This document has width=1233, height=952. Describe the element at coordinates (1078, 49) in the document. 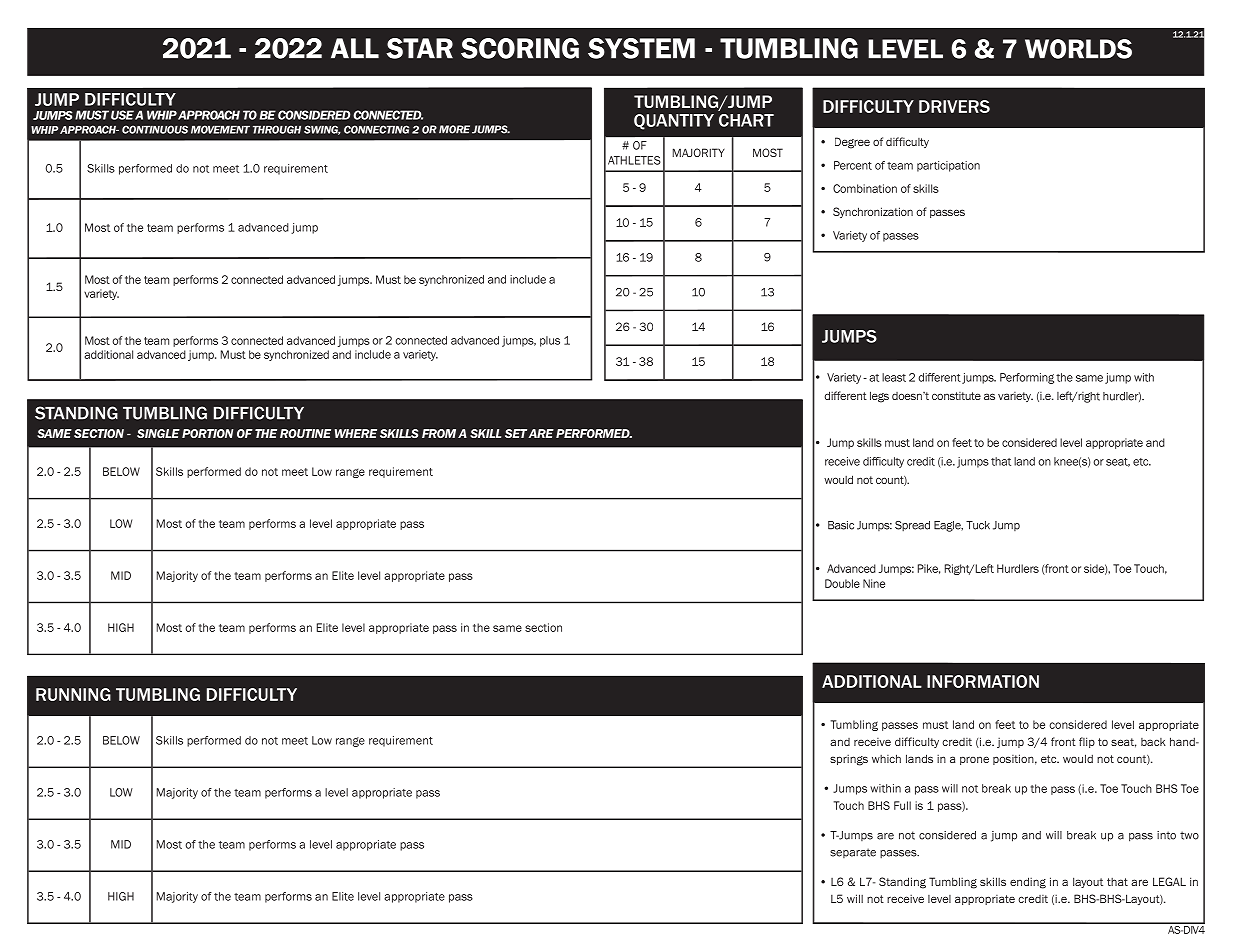

I see `WORLDS` at that location.
